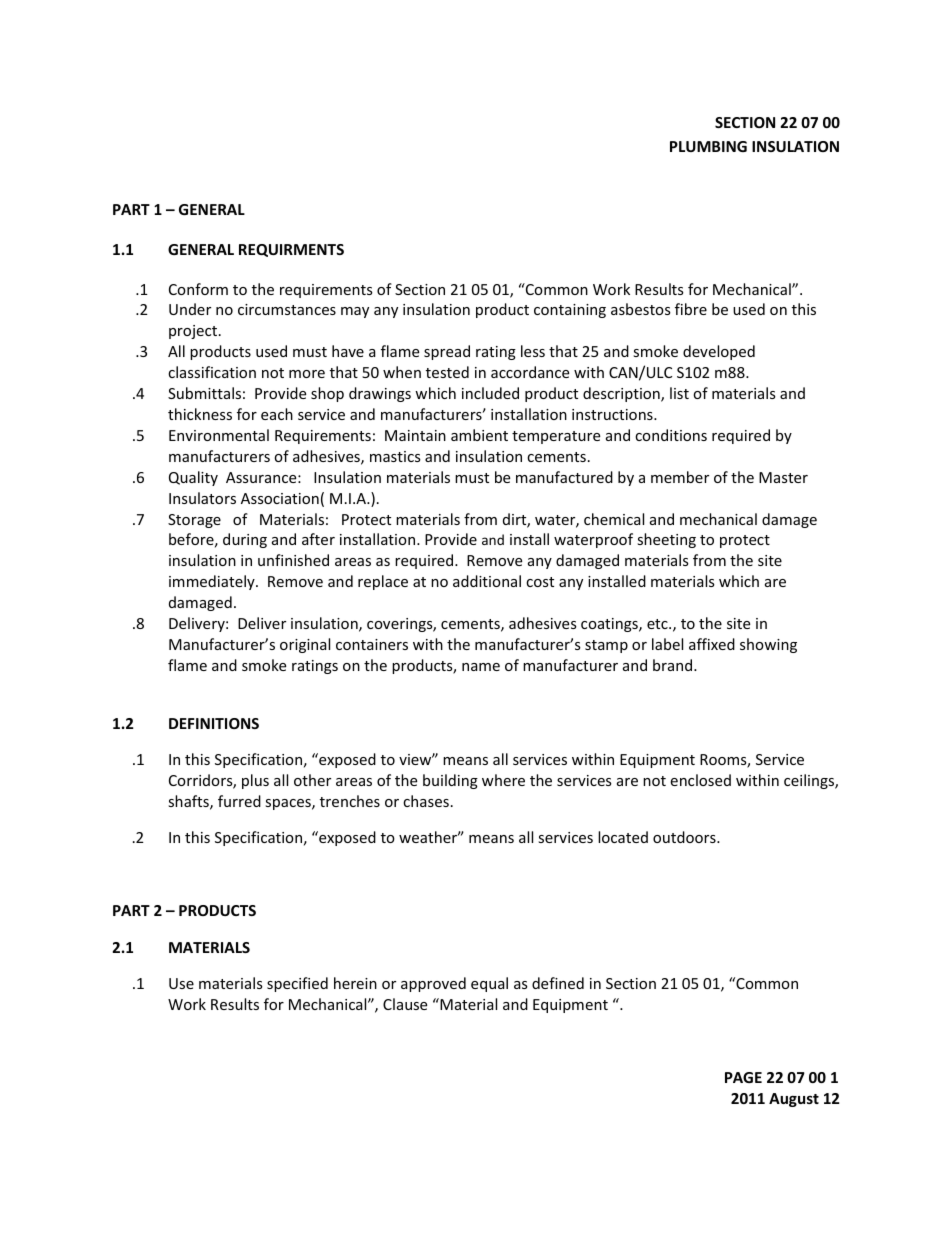  I want to click on where, so click(503, 780).
